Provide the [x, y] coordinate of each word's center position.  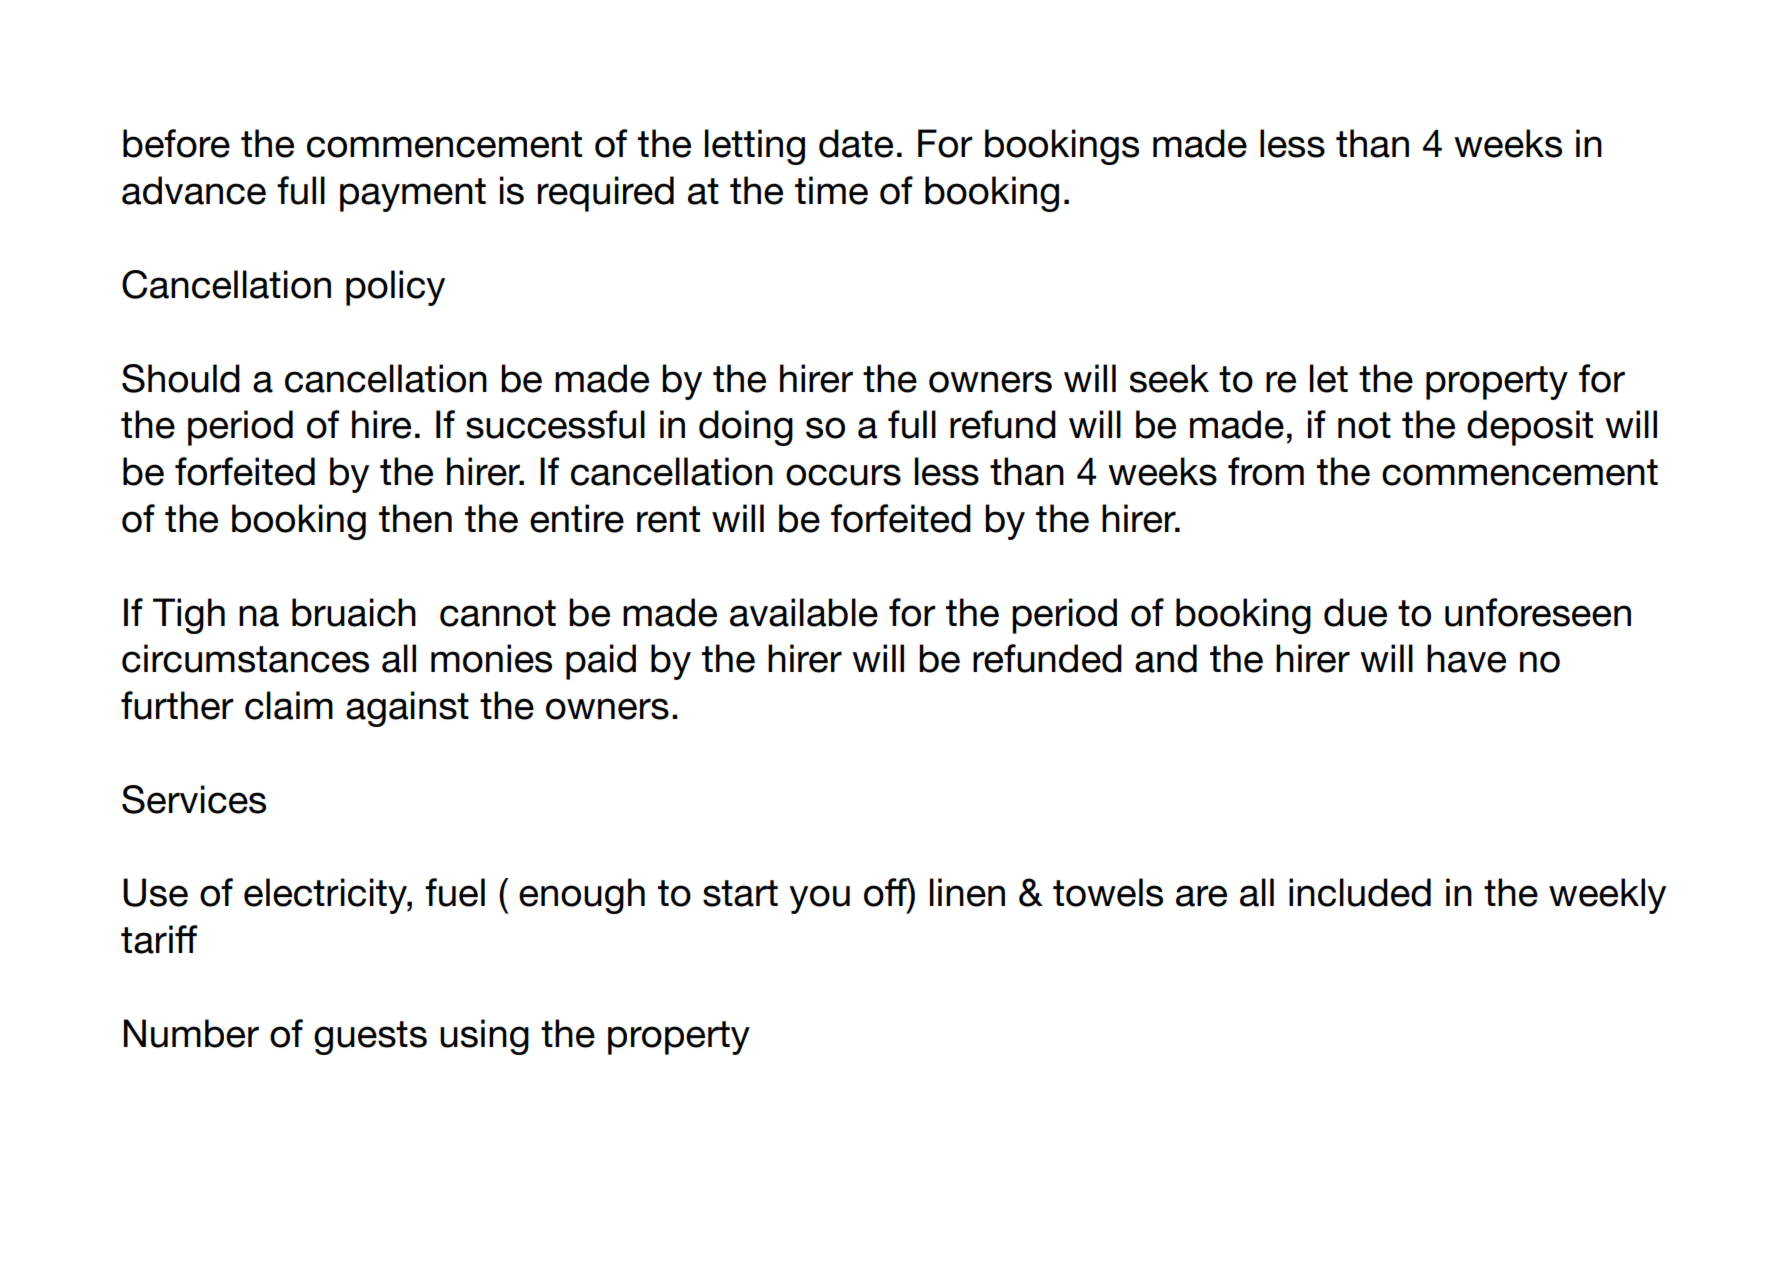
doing [746, 428]
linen [967, 892]
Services [194, 799]
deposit [1530, 428]
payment [413, 195]
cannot [498, 613]
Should [181, 378]
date [856, 143]
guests [370, 1038]
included [1360, 892]
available [804, 612]
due [1355, 612]
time [831, 190]
